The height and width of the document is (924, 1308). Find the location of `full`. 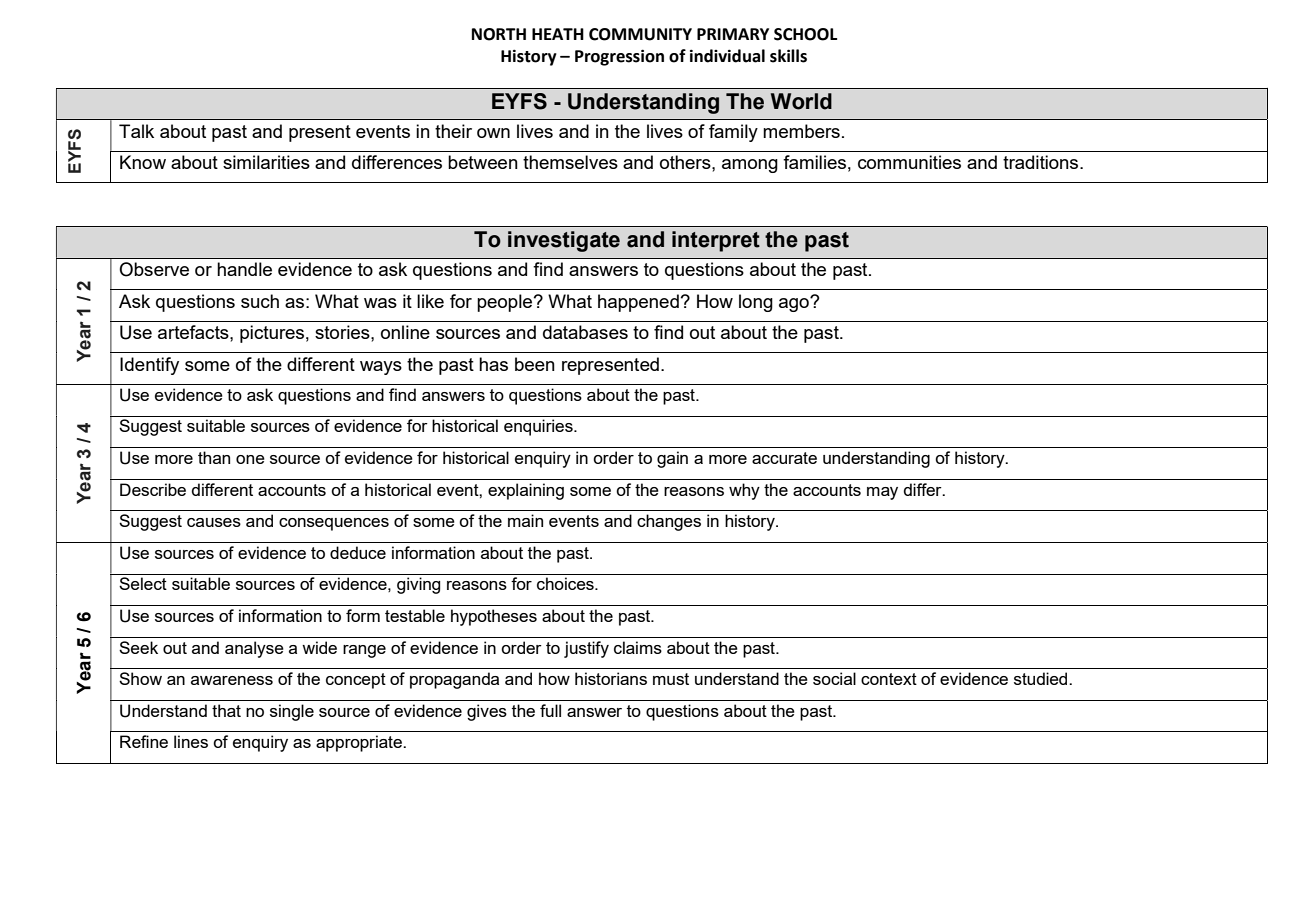

full is located at coordinates (550, 710).
